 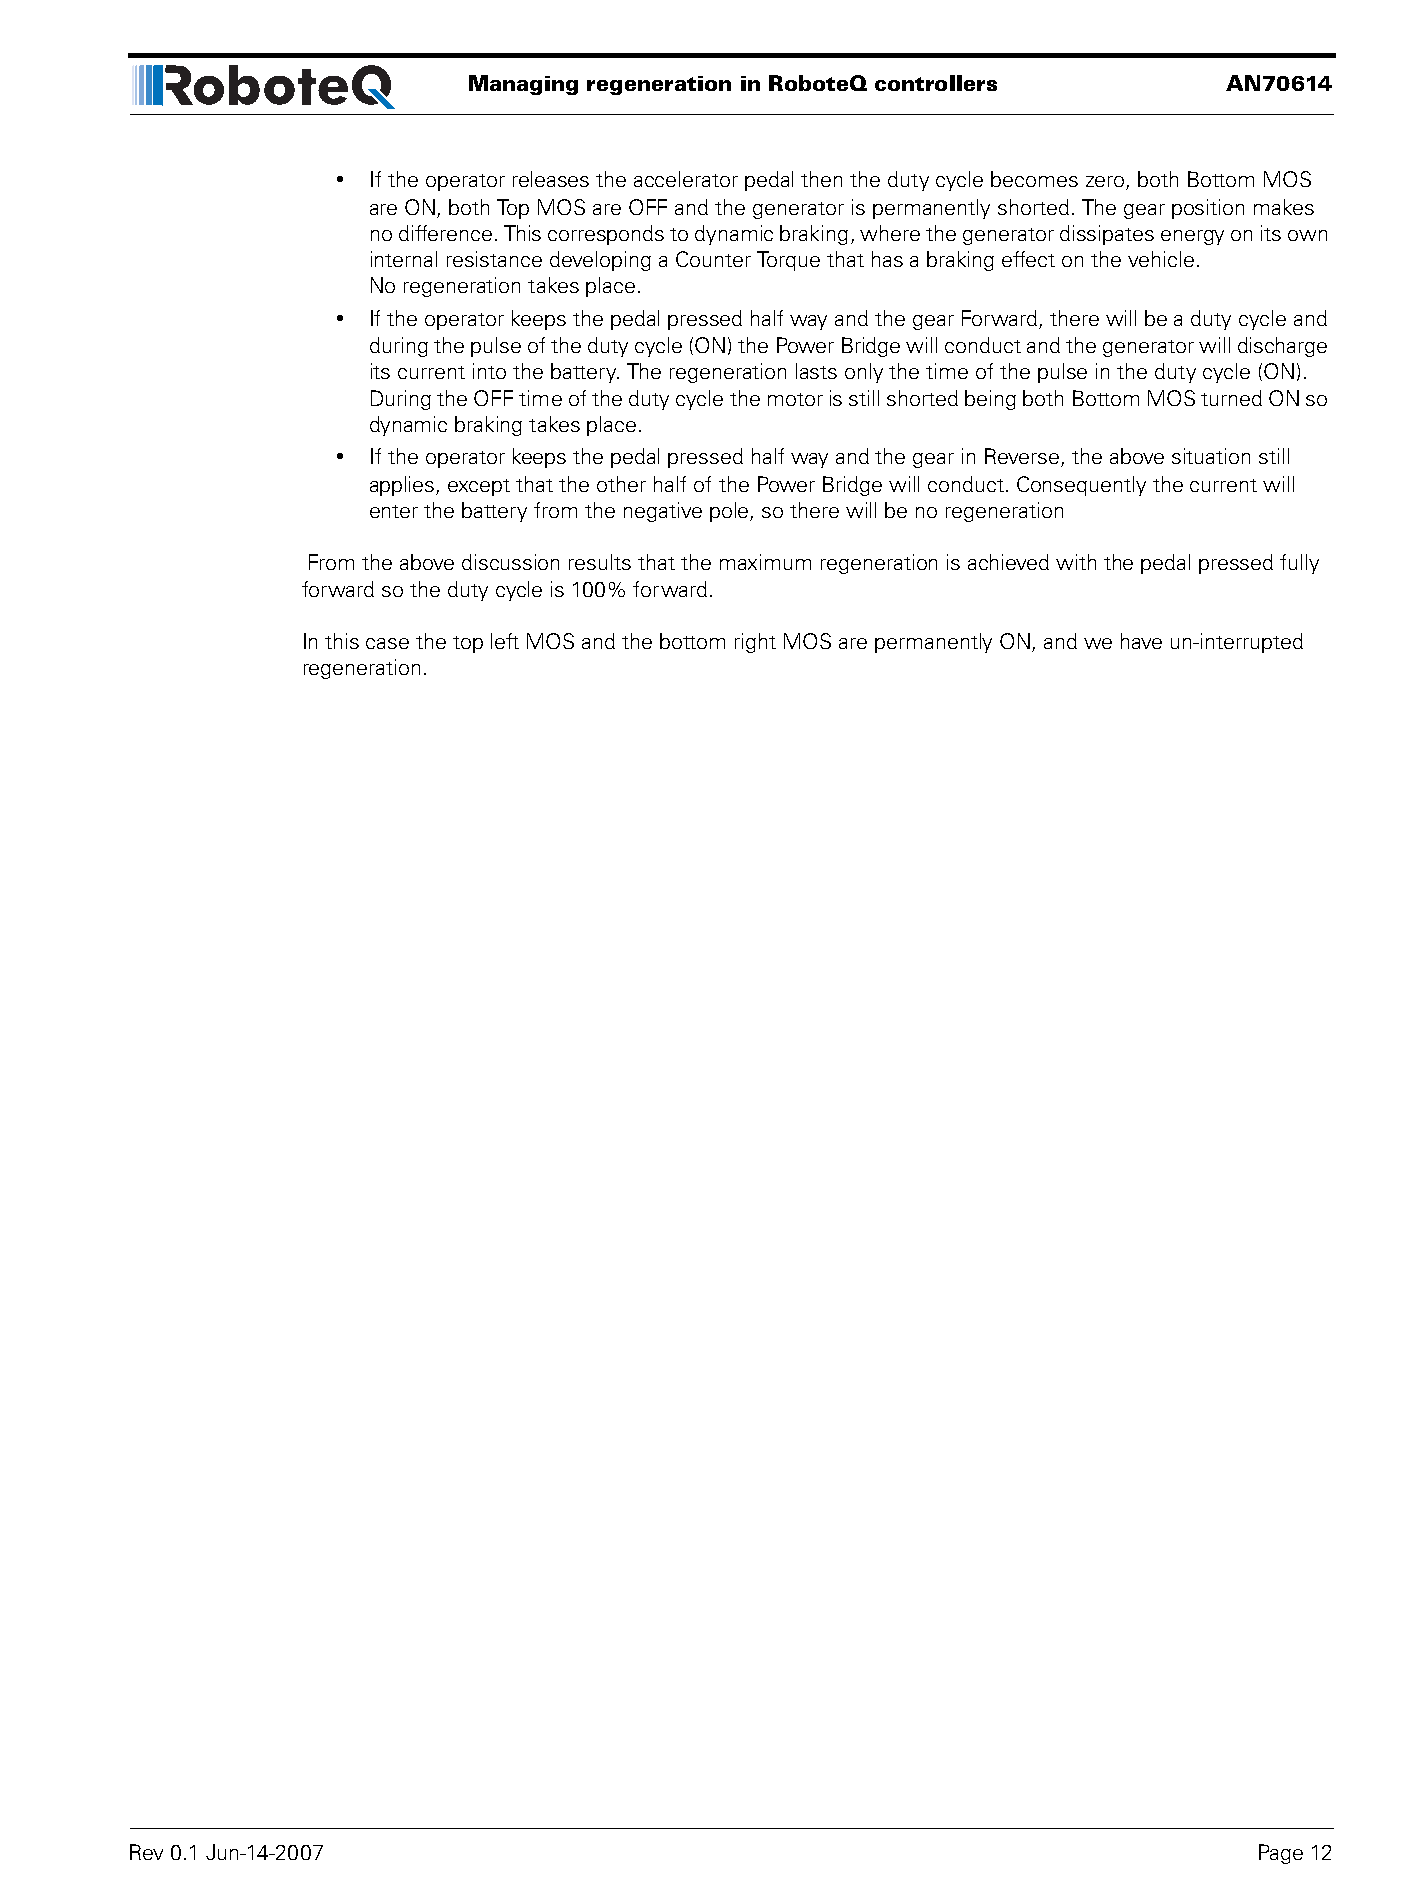 I want to click on have, so click(x=1141, y=641).
